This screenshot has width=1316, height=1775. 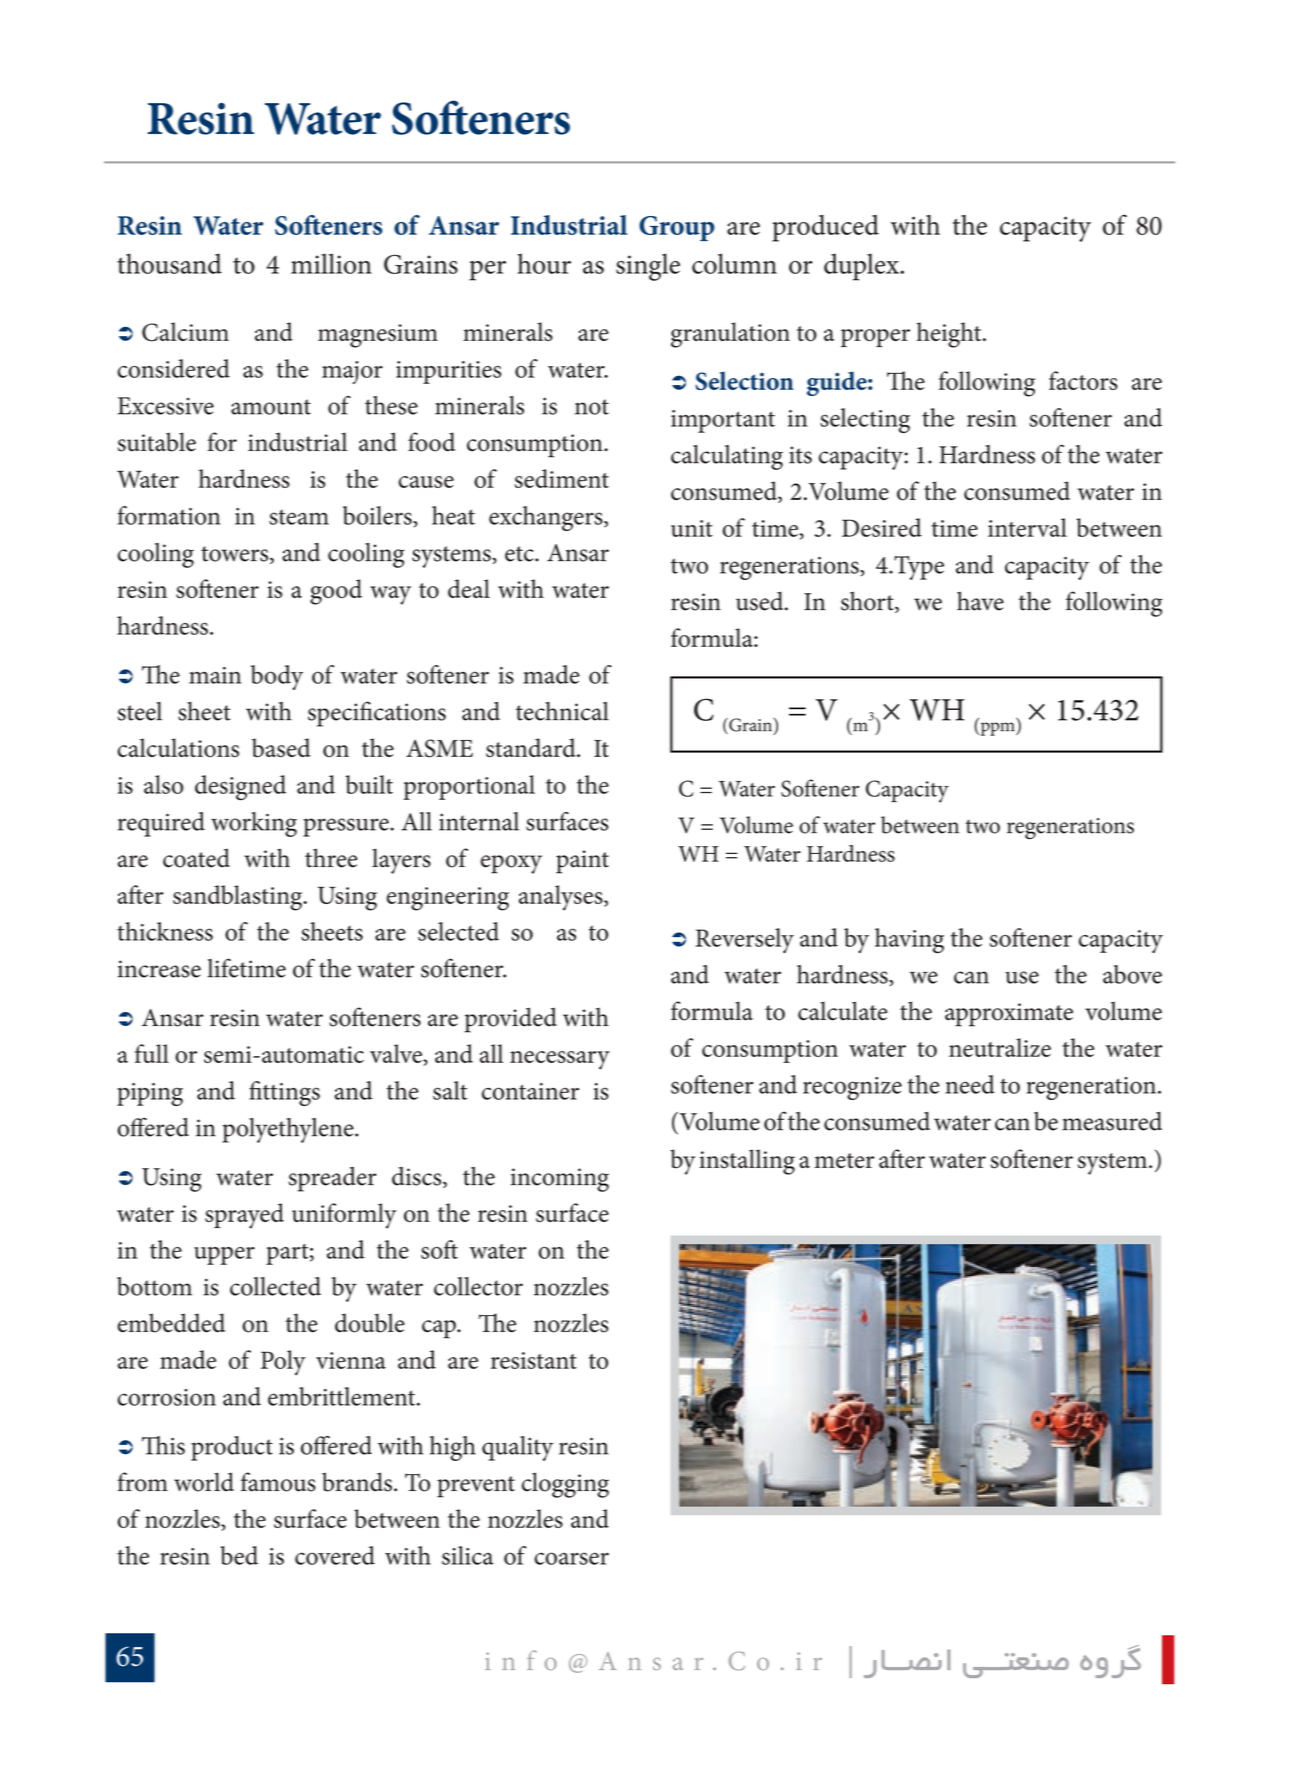 What do you see at coordinates (236, 555) in the screenshot?
I see `towers` at bounding box center [236, 555].
